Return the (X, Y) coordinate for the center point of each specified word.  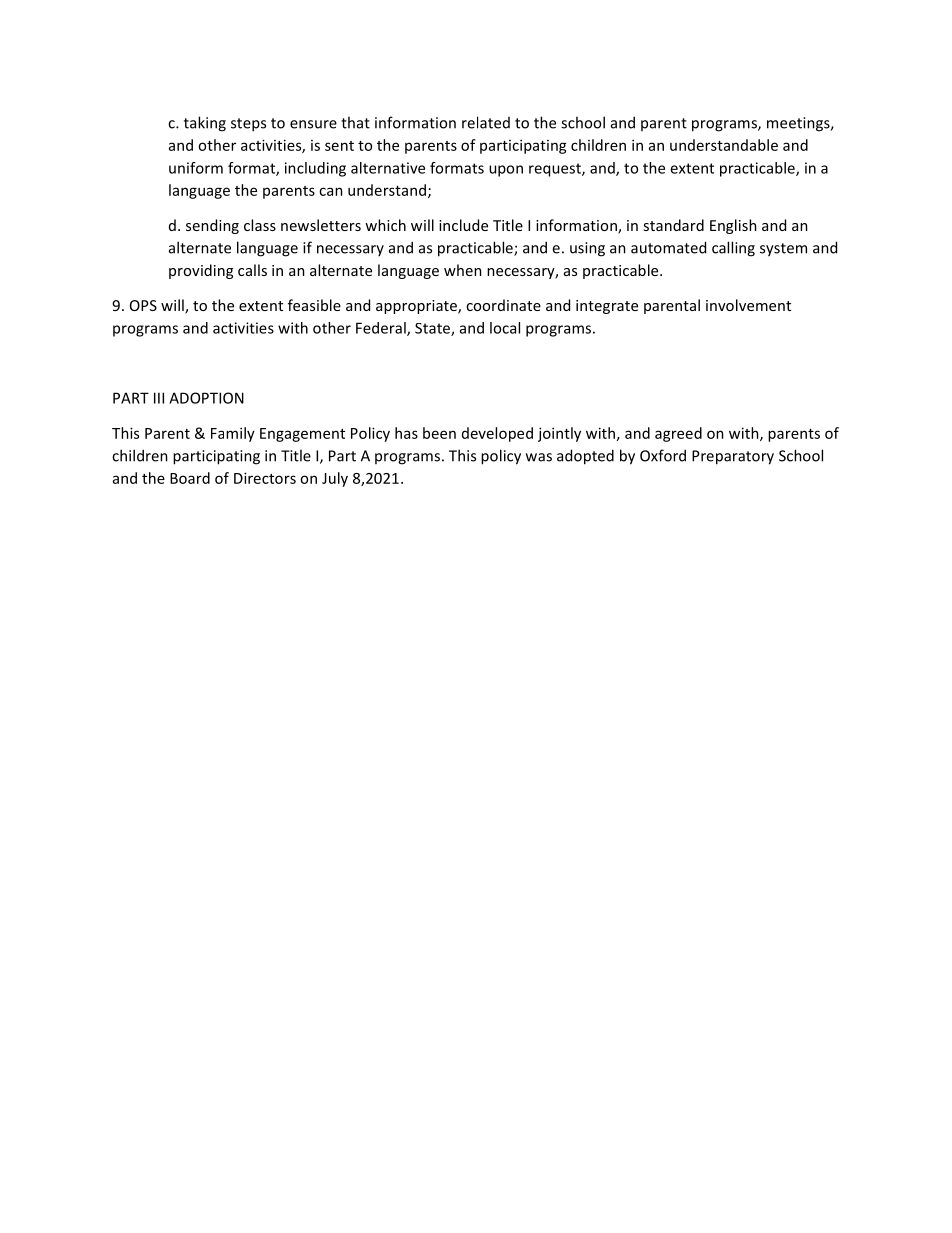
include (463, 225)
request (556, 170)
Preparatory (733, 457)
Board (190, 478)
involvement (748, 305)
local (505, 328)
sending (212, 226)
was (539, 457)
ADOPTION (206, 398)
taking (205, 124)
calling (733, 249)
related (486, 122)
